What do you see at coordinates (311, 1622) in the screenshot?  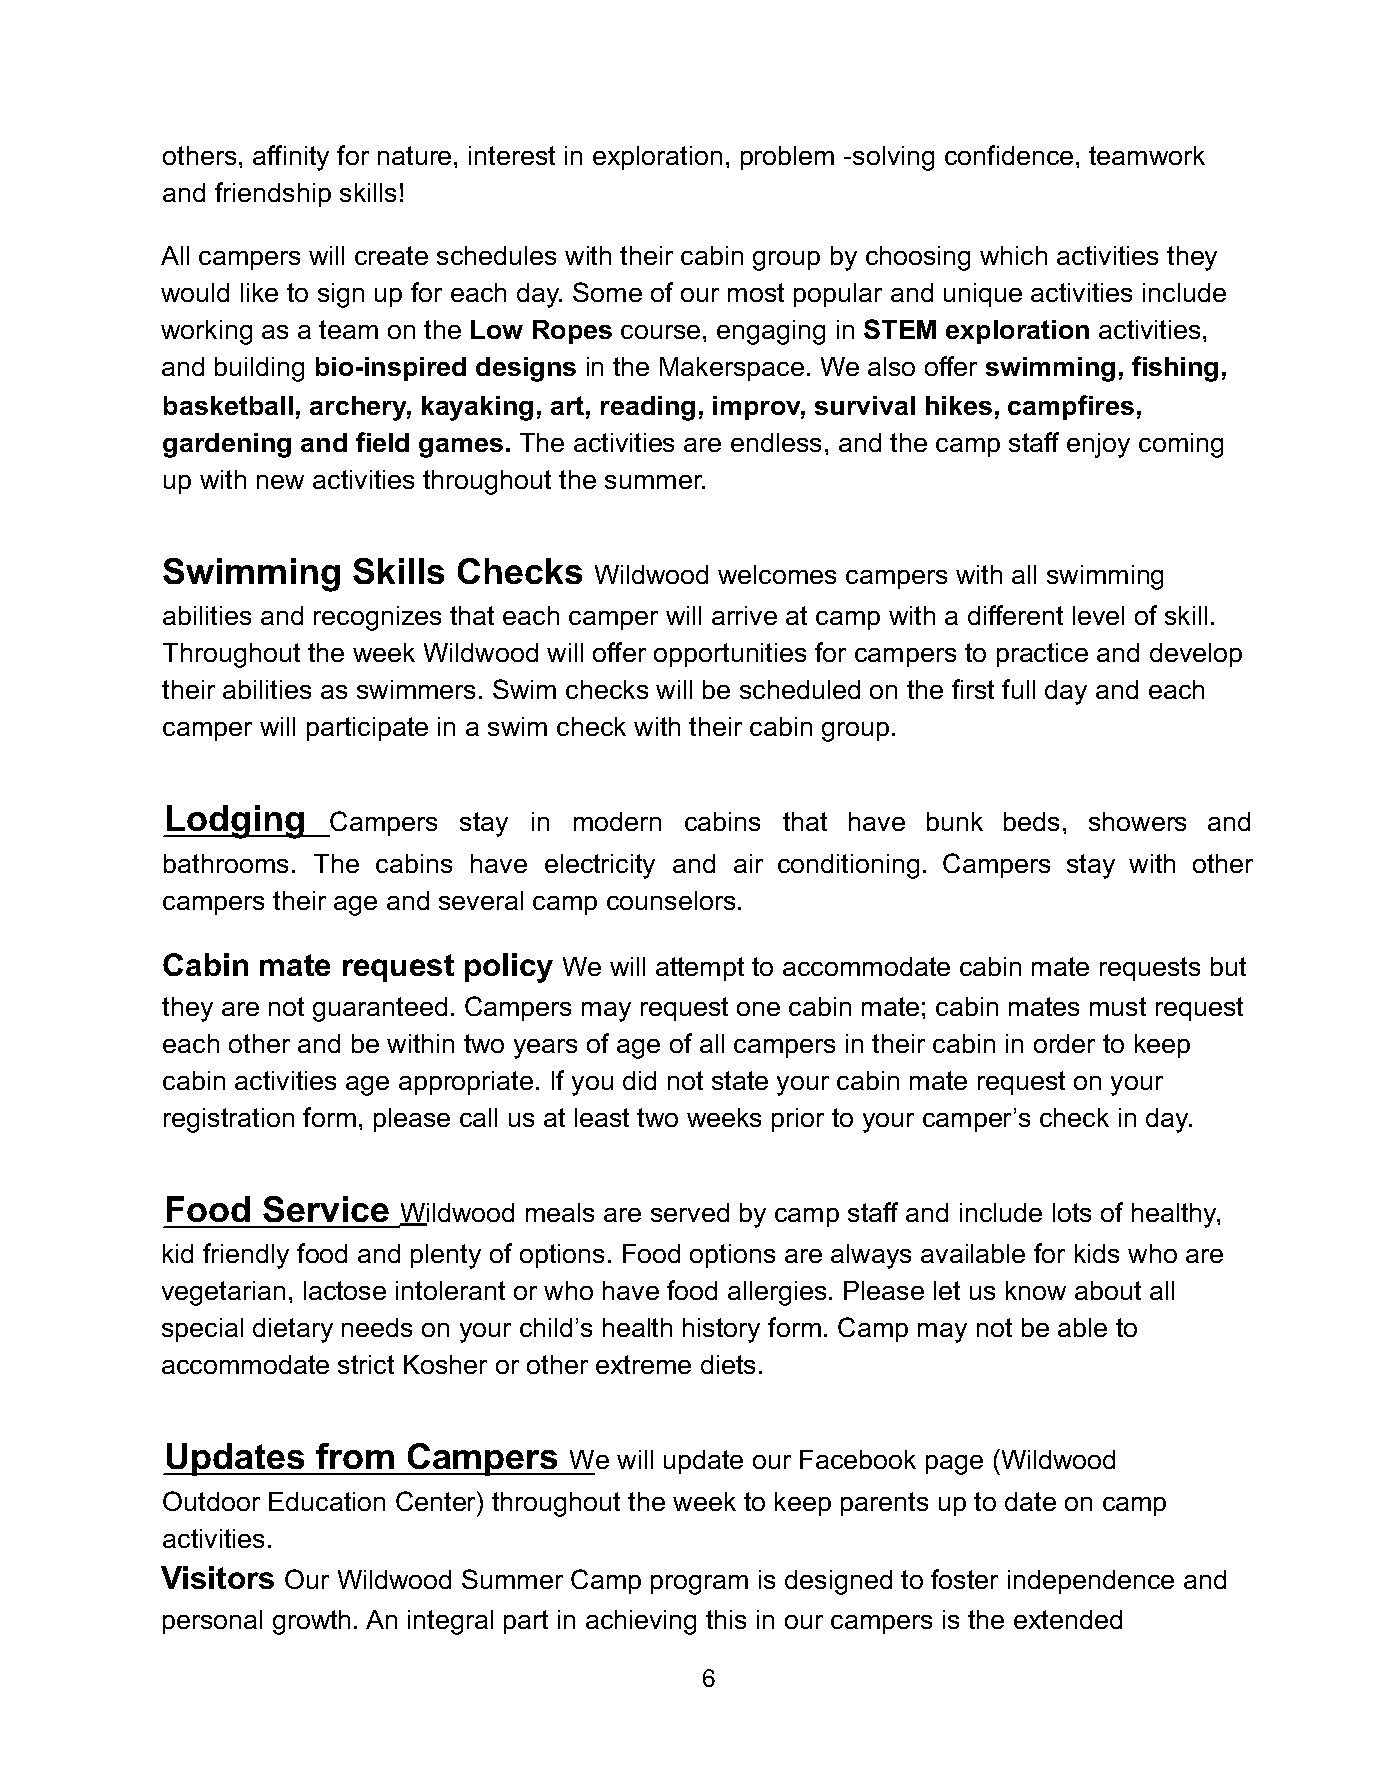 I see `growth` at bounding box center [311, 1622].
